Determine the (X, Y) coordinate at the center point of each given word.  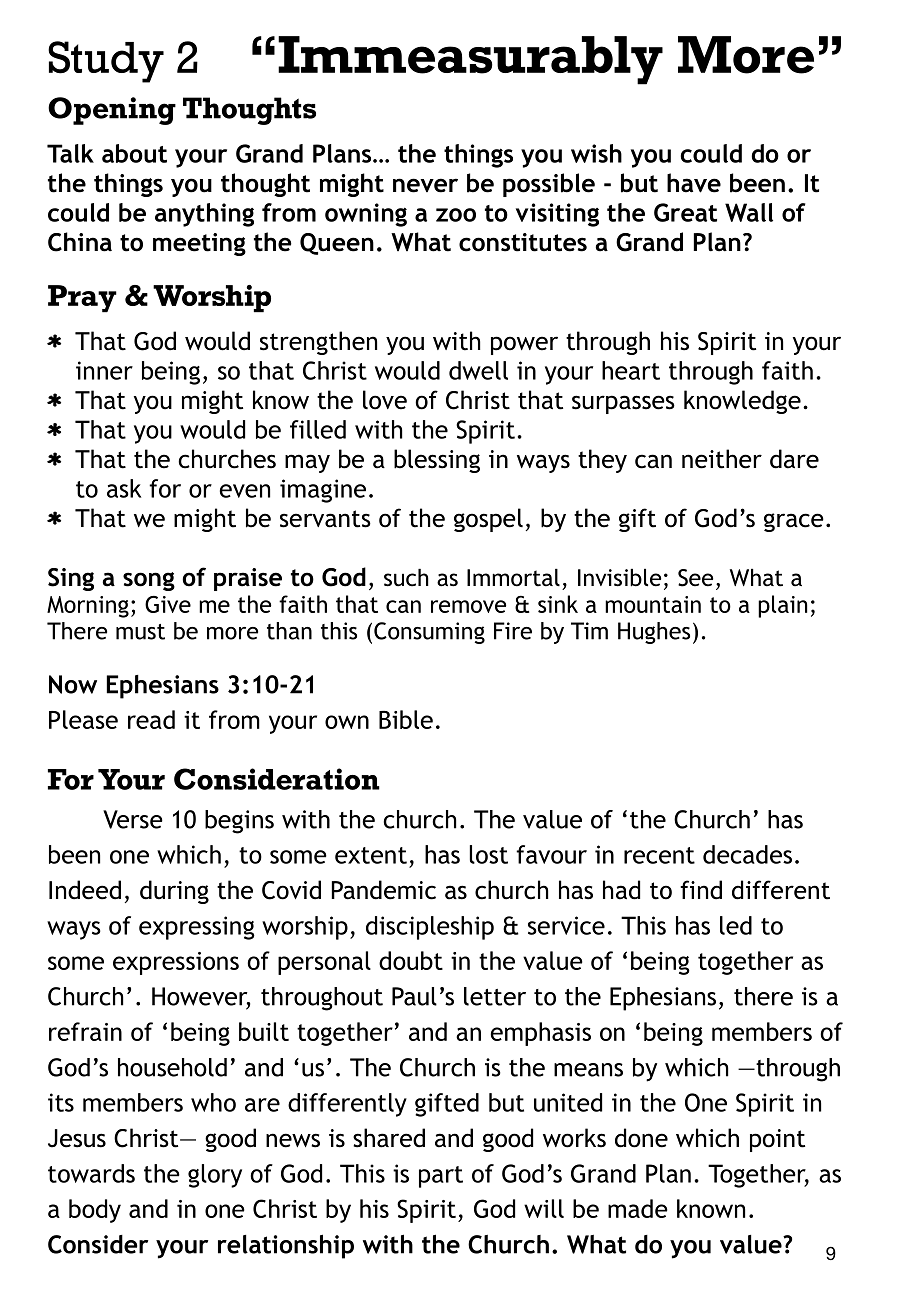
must (140, 632)
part (441, 1177)
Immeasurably (470, 60)
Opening (112, 111)
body (95, 1211)
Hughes (654, 633)
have (694, 183)
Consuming (429, 633)
